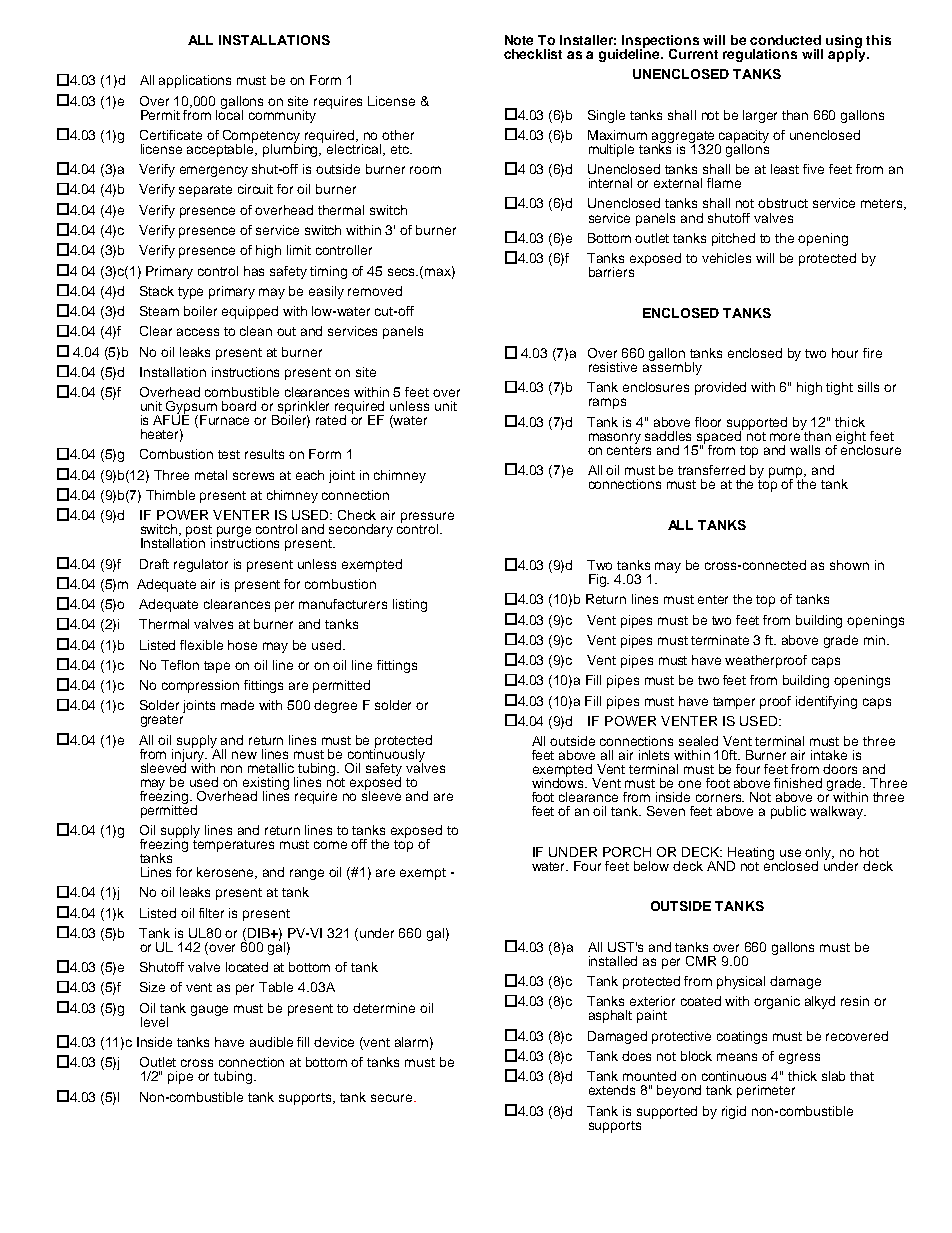 The height and width of the page is (1233, 952). I want to click on windows, so click(559, 782).
